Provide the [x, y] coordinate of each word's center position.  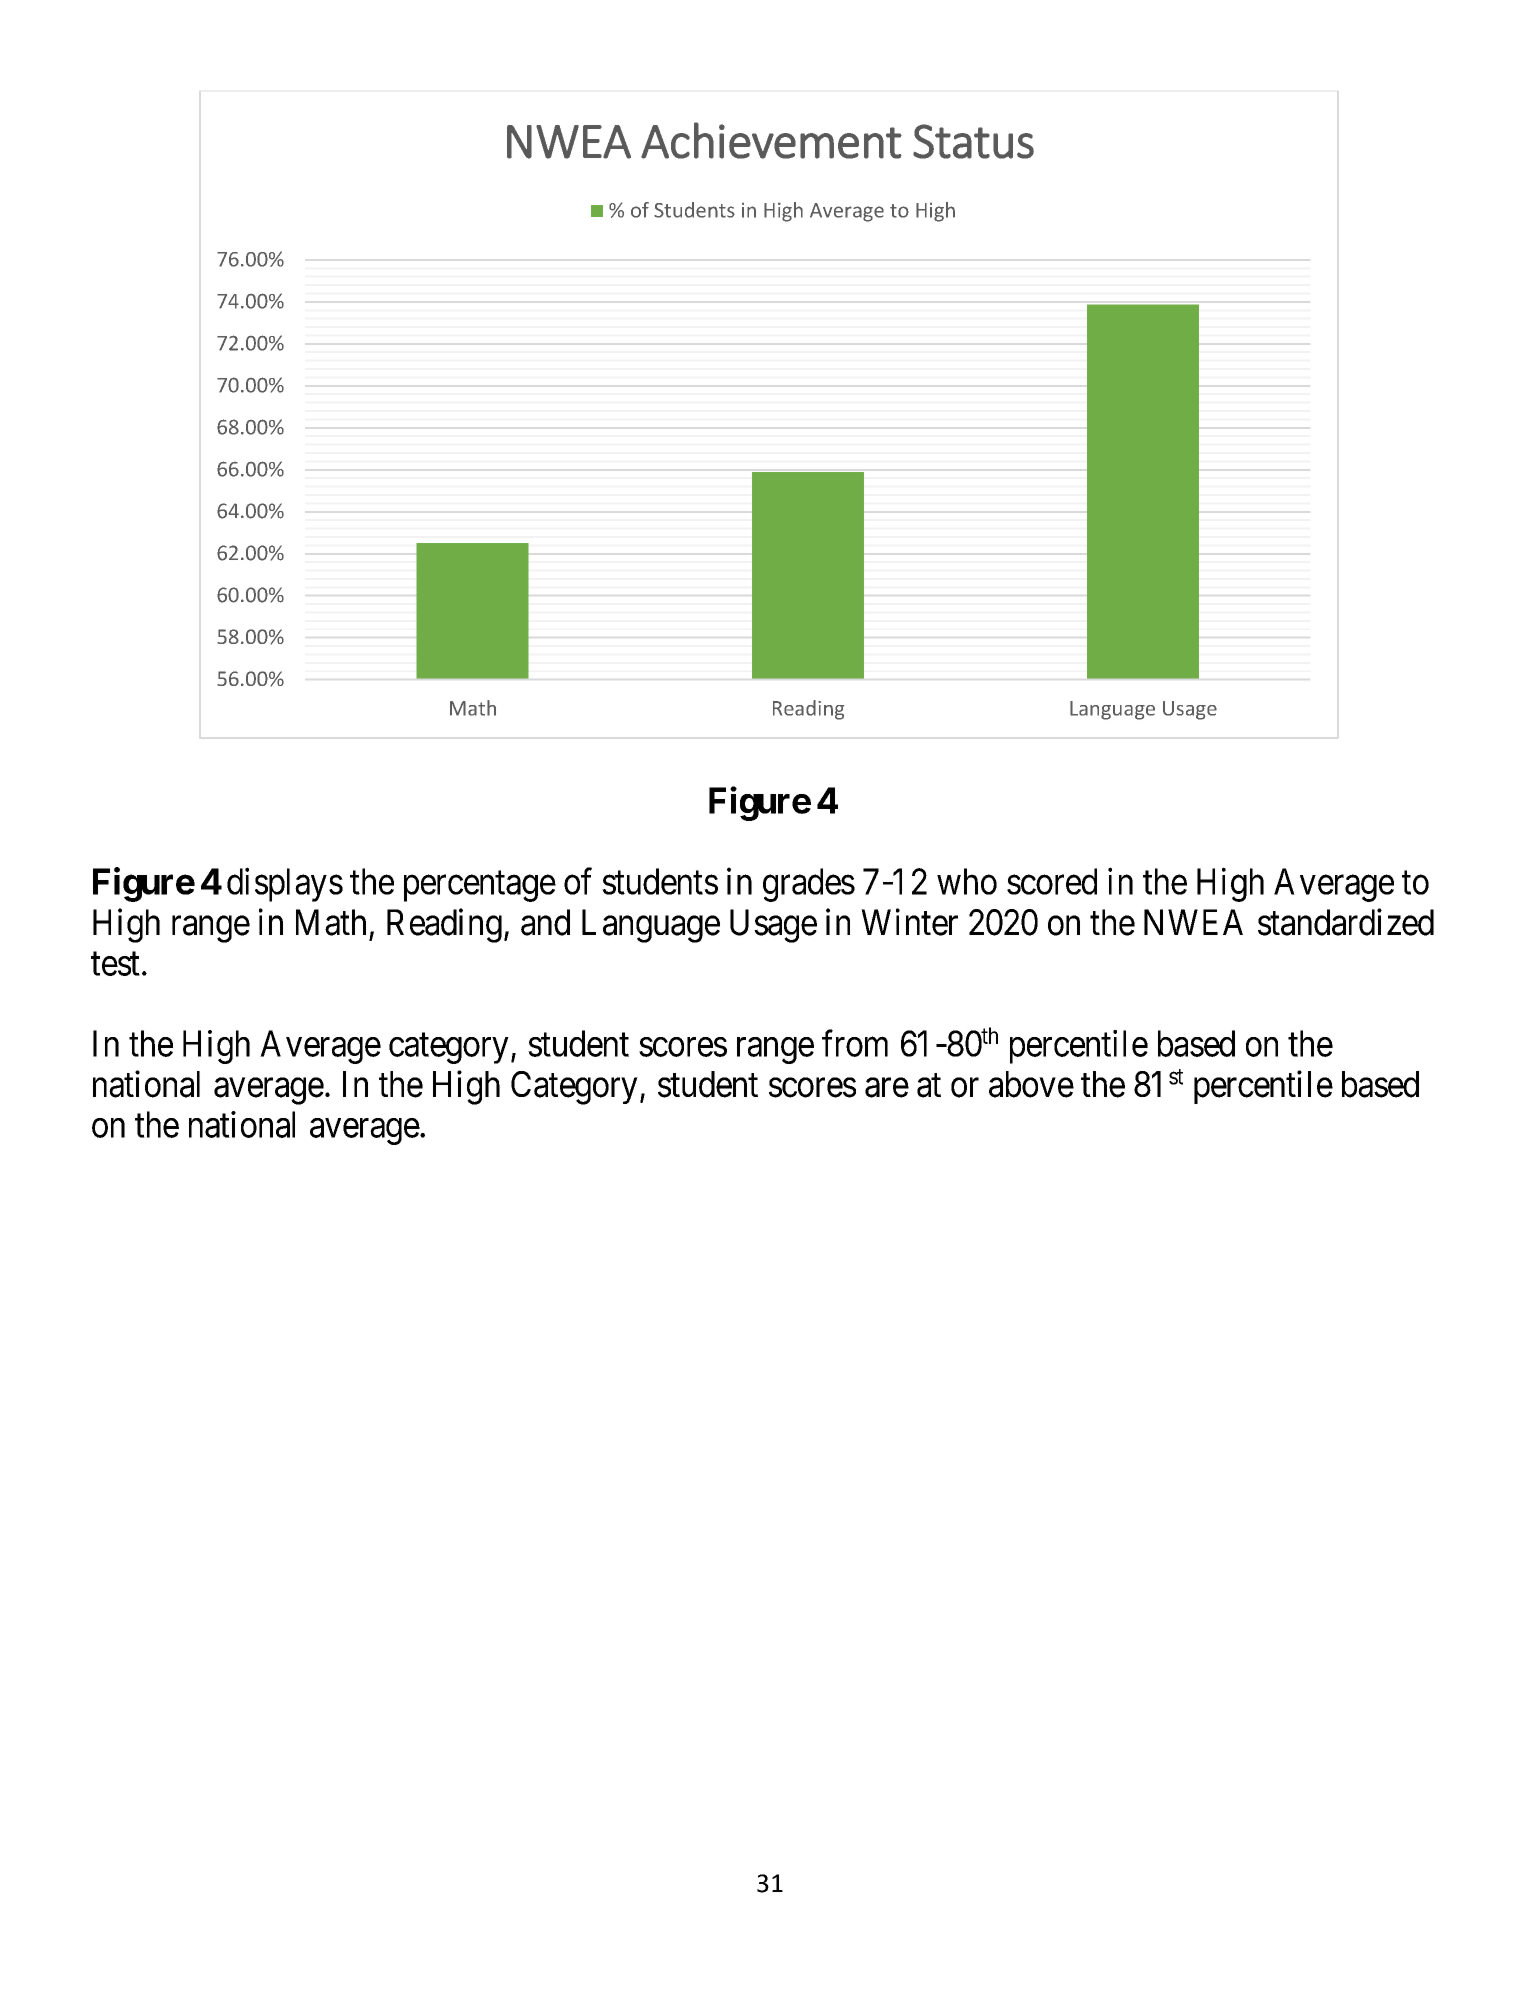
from [855, 1043]
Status [973, 141]
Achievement [771, 140]
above [1031, 1084]
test [115, 964]
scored [1052, 881]
